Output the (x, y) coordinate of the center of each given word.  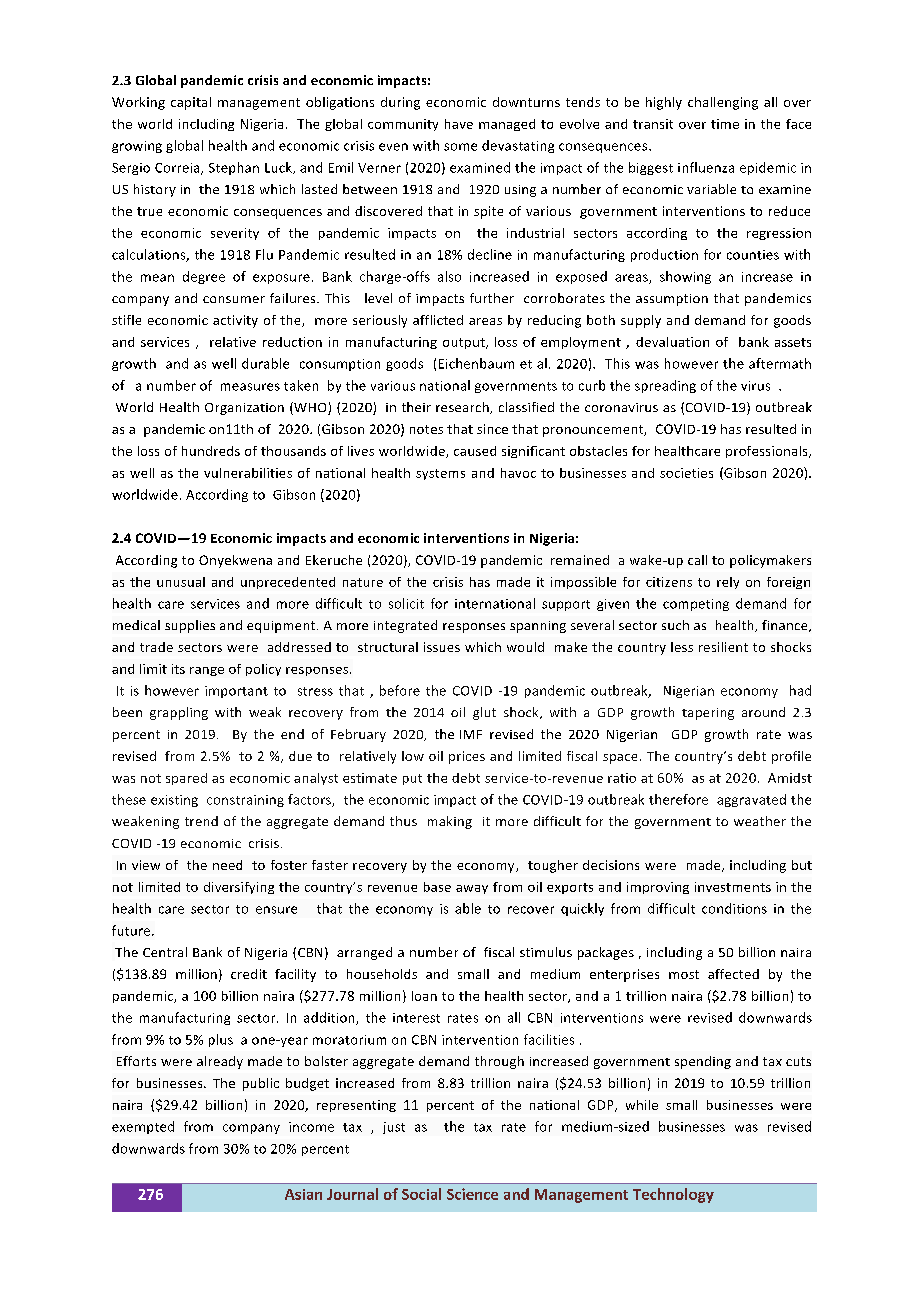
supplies (190, 626)
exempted (143, 1127)
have (459, 124)
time (725, 124)
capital (191, 103)
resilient (723, 647)
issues (442, 647)
